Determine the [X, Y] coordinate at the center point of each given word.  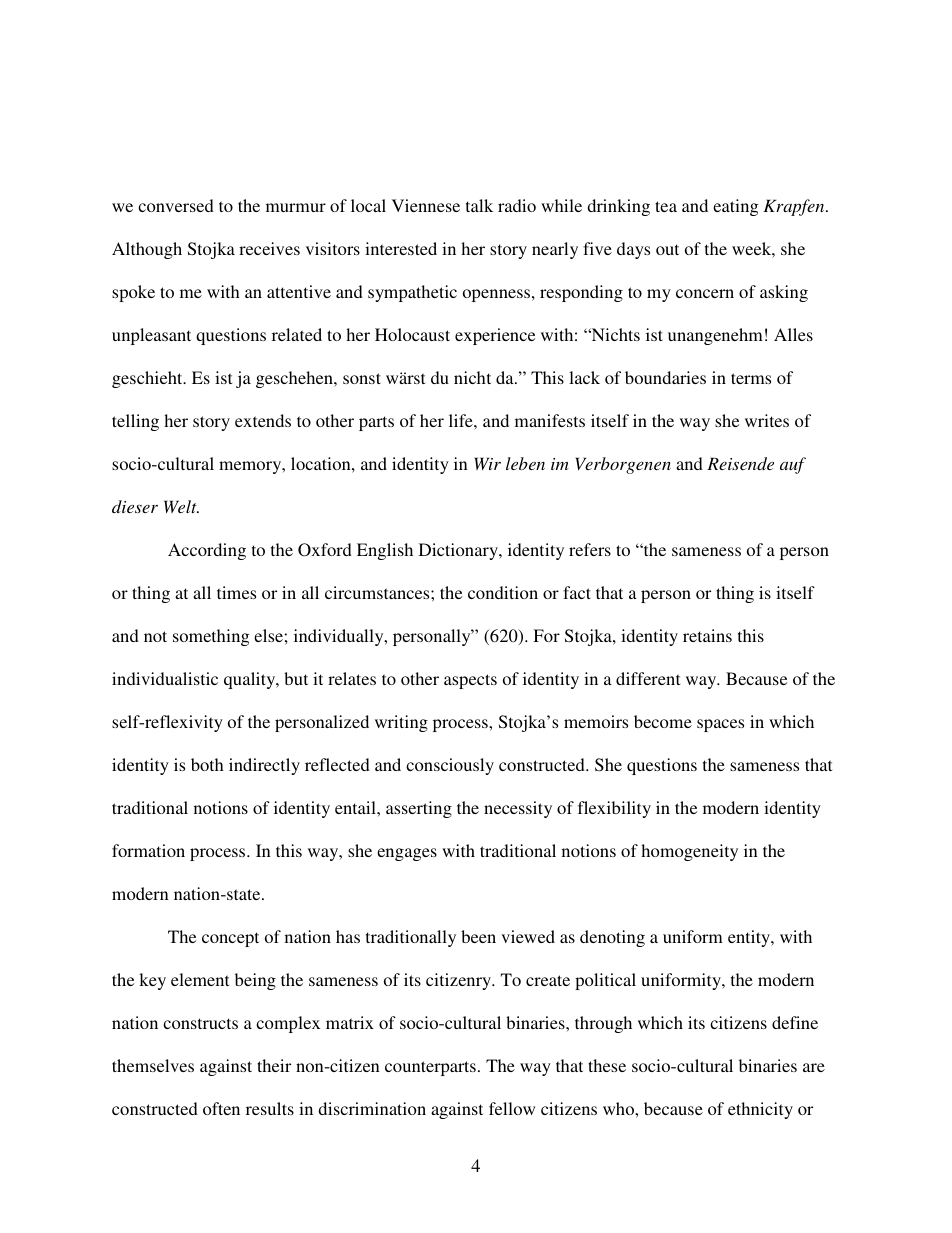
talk [479, 205]
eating [735, 207]
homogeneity [689, 852]
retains [707, 635]
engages [407, 854]
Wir [488, 463]
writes [767, 420]
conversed [176, 205]
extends [263, 420]
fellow [512, 1108]
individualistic [165, 678]
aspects [470, 681]
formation [148, 850]
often [221, 1108]
